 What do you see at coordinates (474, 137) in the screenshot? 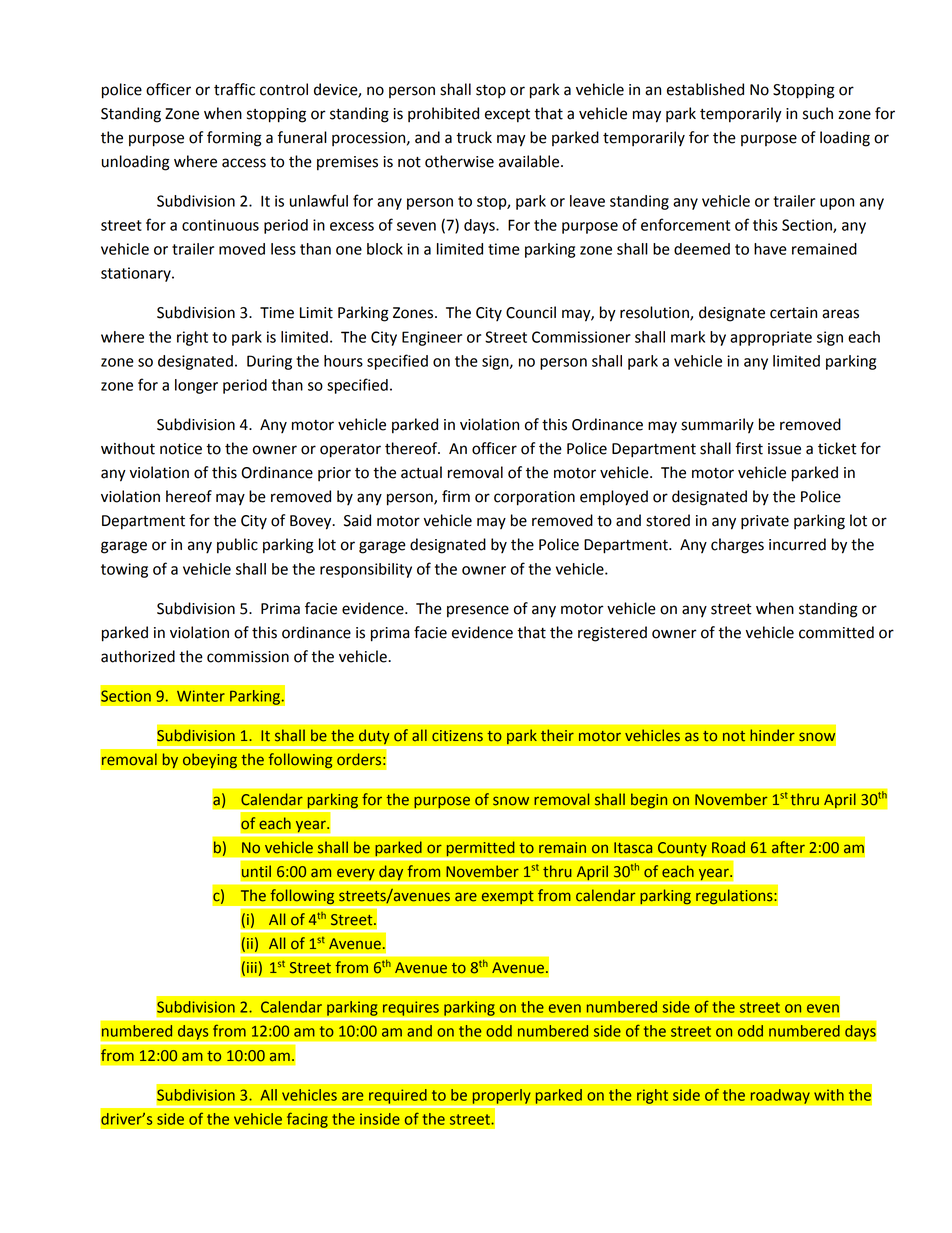
I see `truck` at bounding box center [474, 137].
